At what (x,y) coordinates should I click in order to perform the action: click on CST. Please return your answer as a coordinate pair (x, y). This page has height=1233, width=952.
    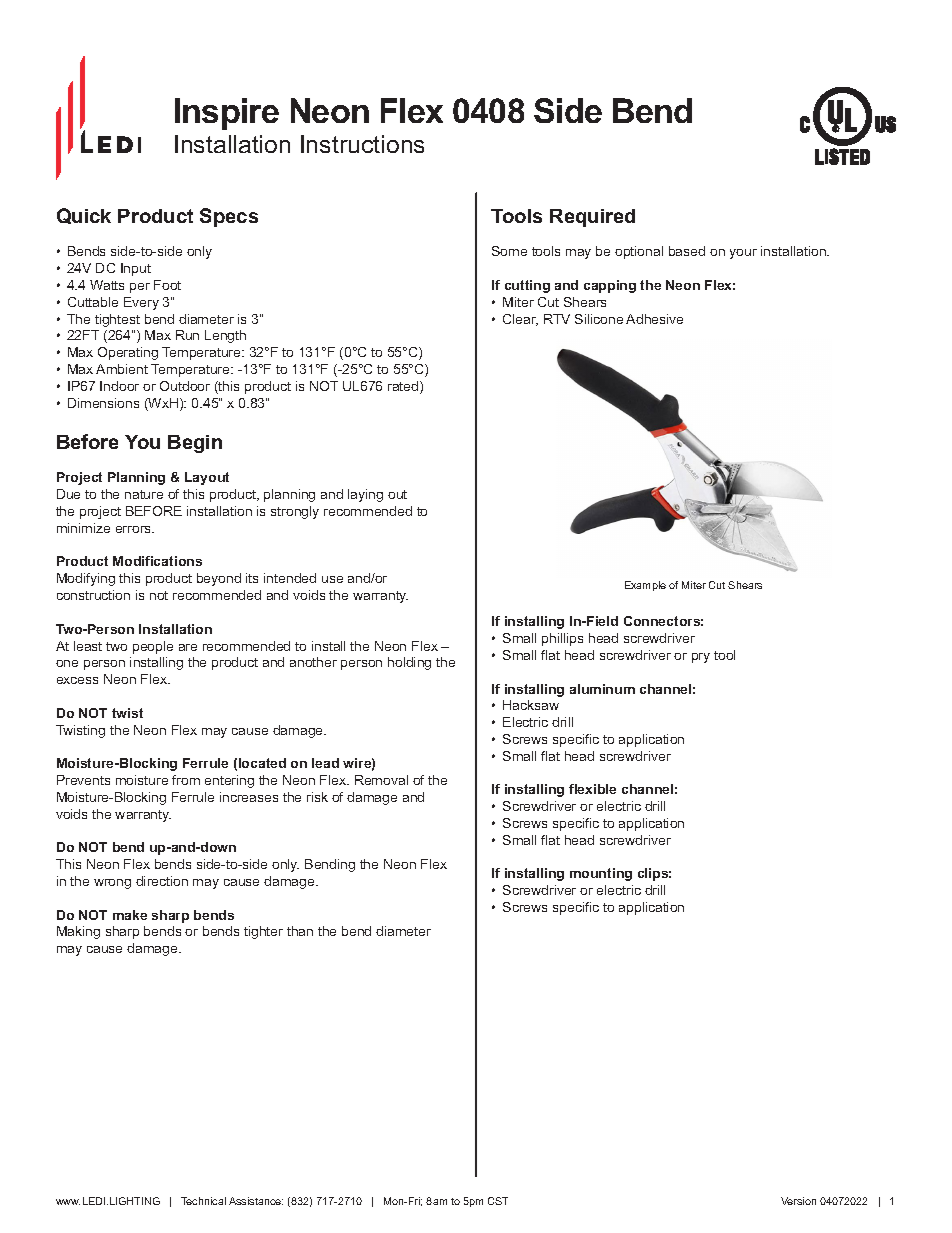
    Looking at the image, I should click on (498, 1201).
